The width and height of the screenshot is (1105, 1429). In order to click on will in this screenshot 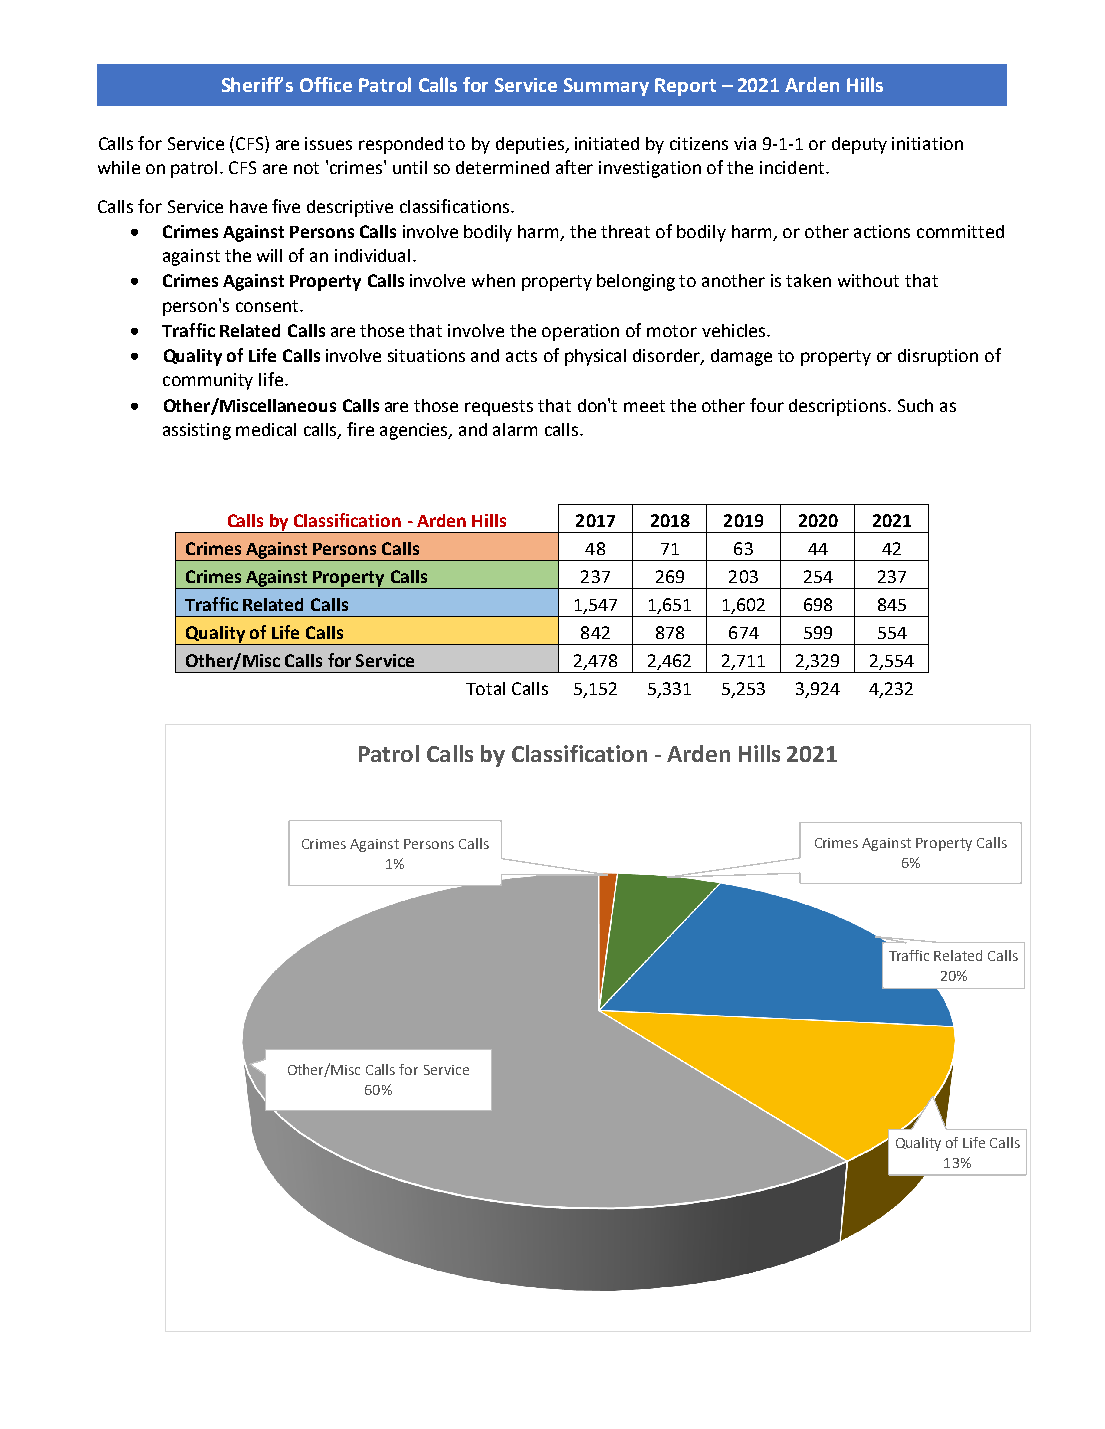, I will do `click(269, 255)`.
